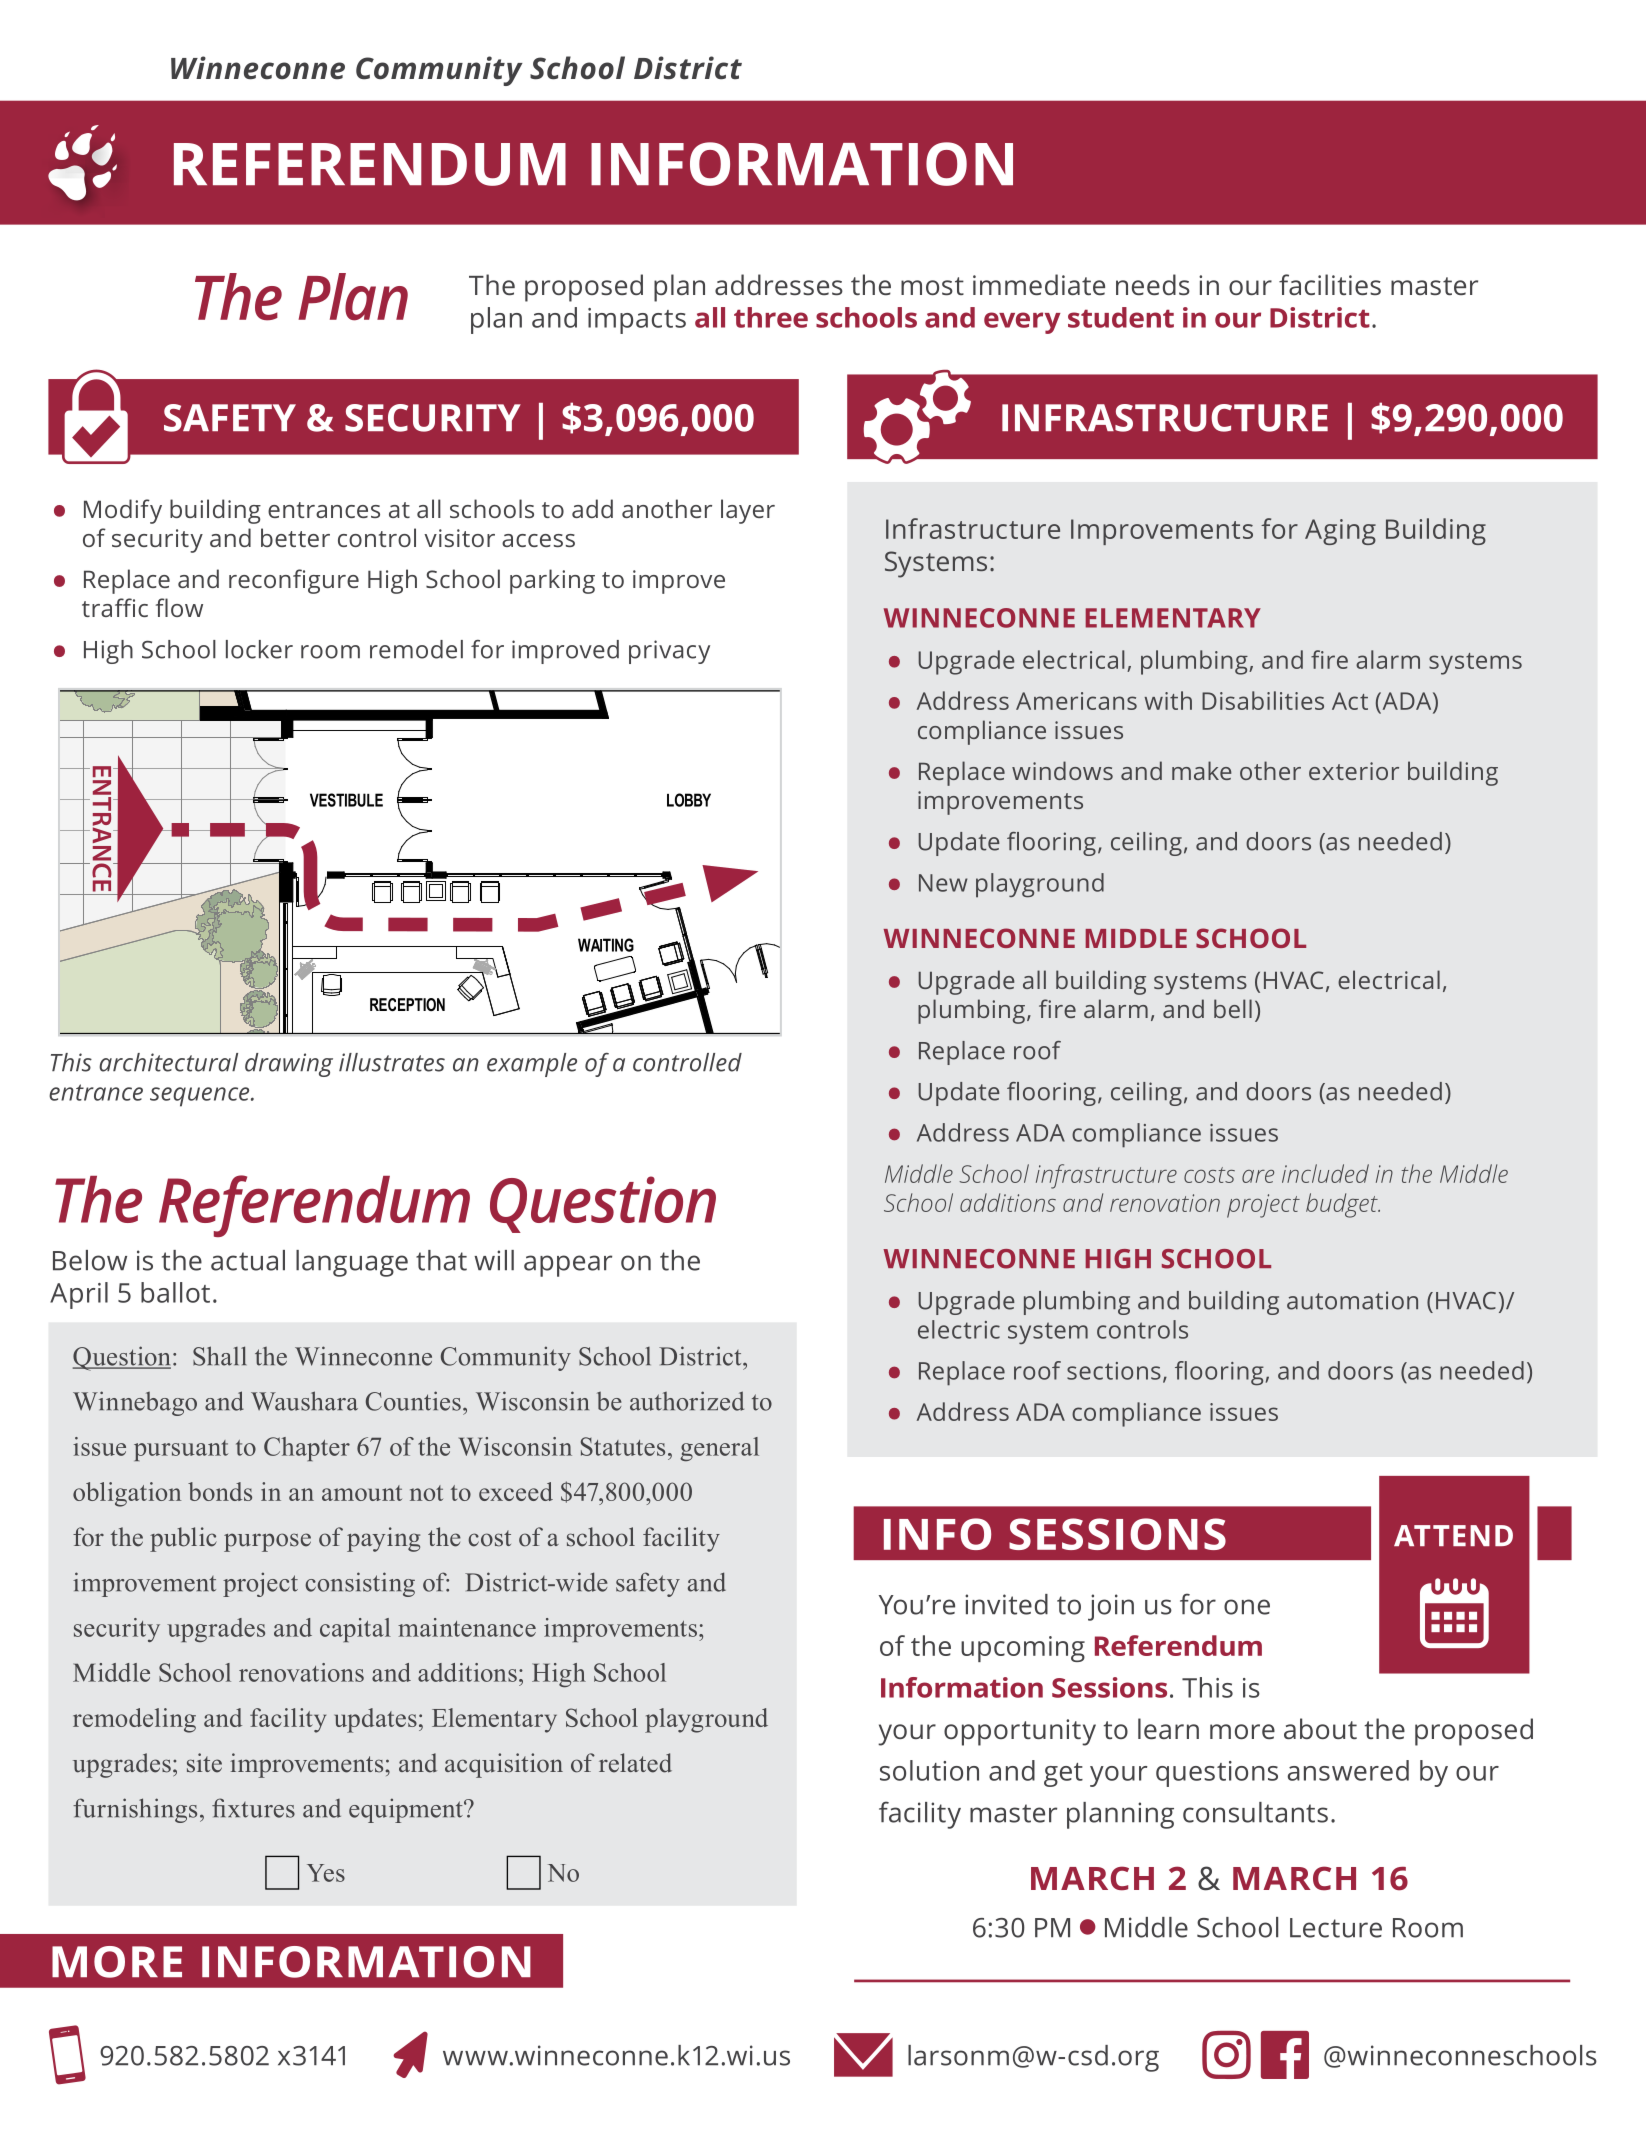 Image resolution: width=1646 pixels, height=2130 pixels. I want to click on facilities, so click(1330, 284).
